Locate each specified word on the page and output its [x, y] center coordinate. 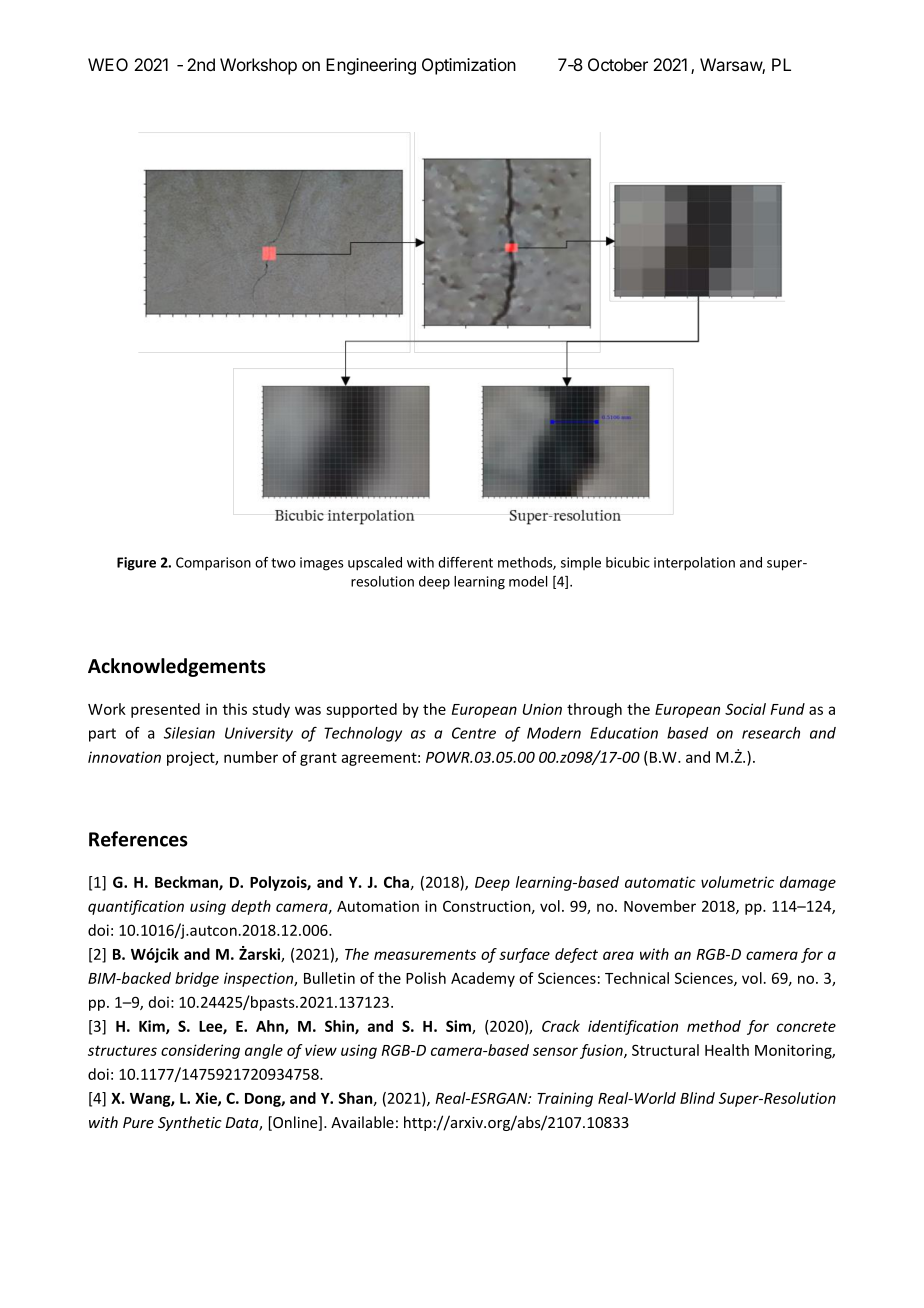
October [618, 64]
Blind [697, 1098]
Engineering [371, 66]
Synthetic [190, 1123]
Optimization [469, 66]
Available [362, 1122]
